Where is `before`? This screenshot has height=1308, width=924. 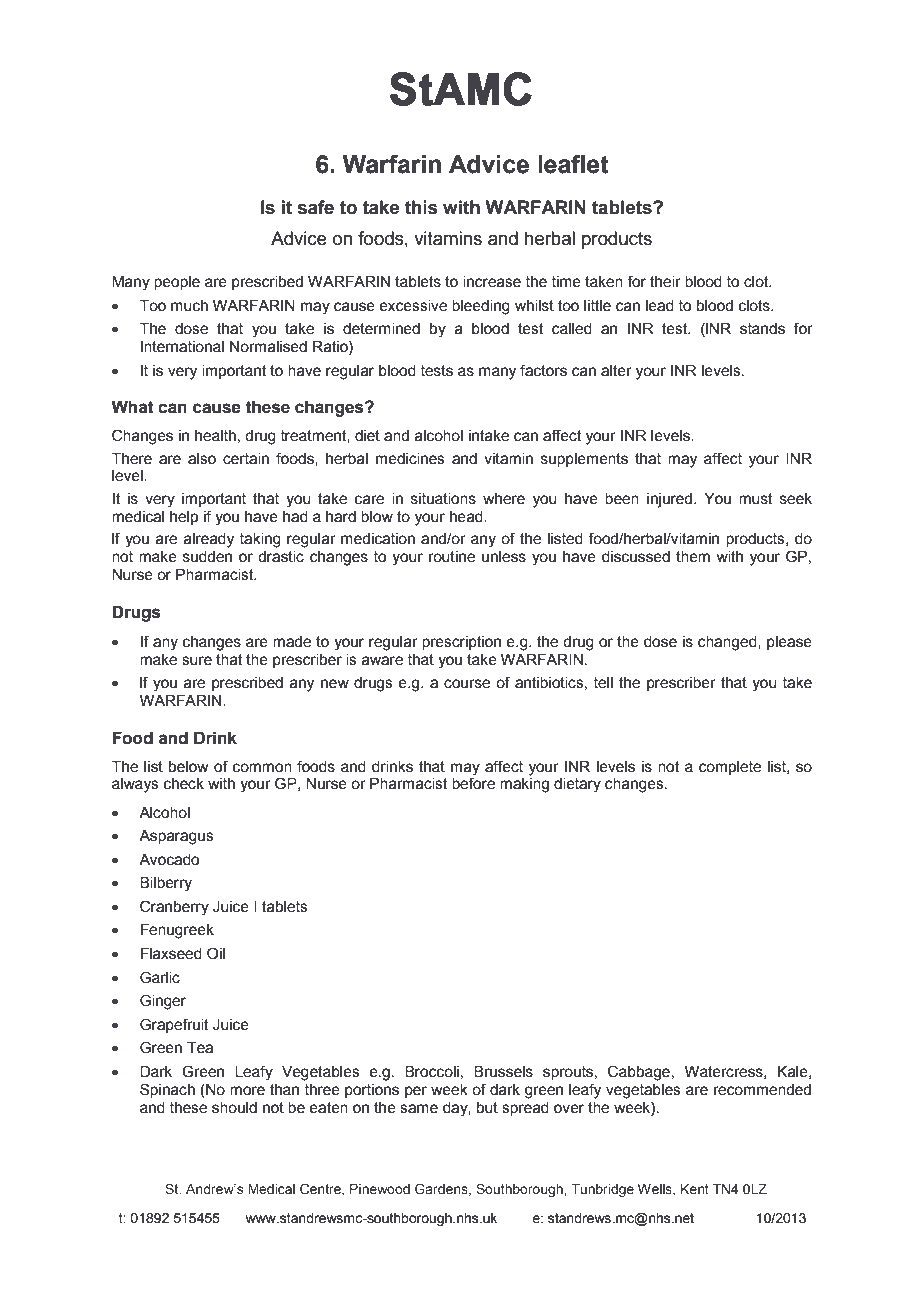
before is located at coordinates (473, 783).
